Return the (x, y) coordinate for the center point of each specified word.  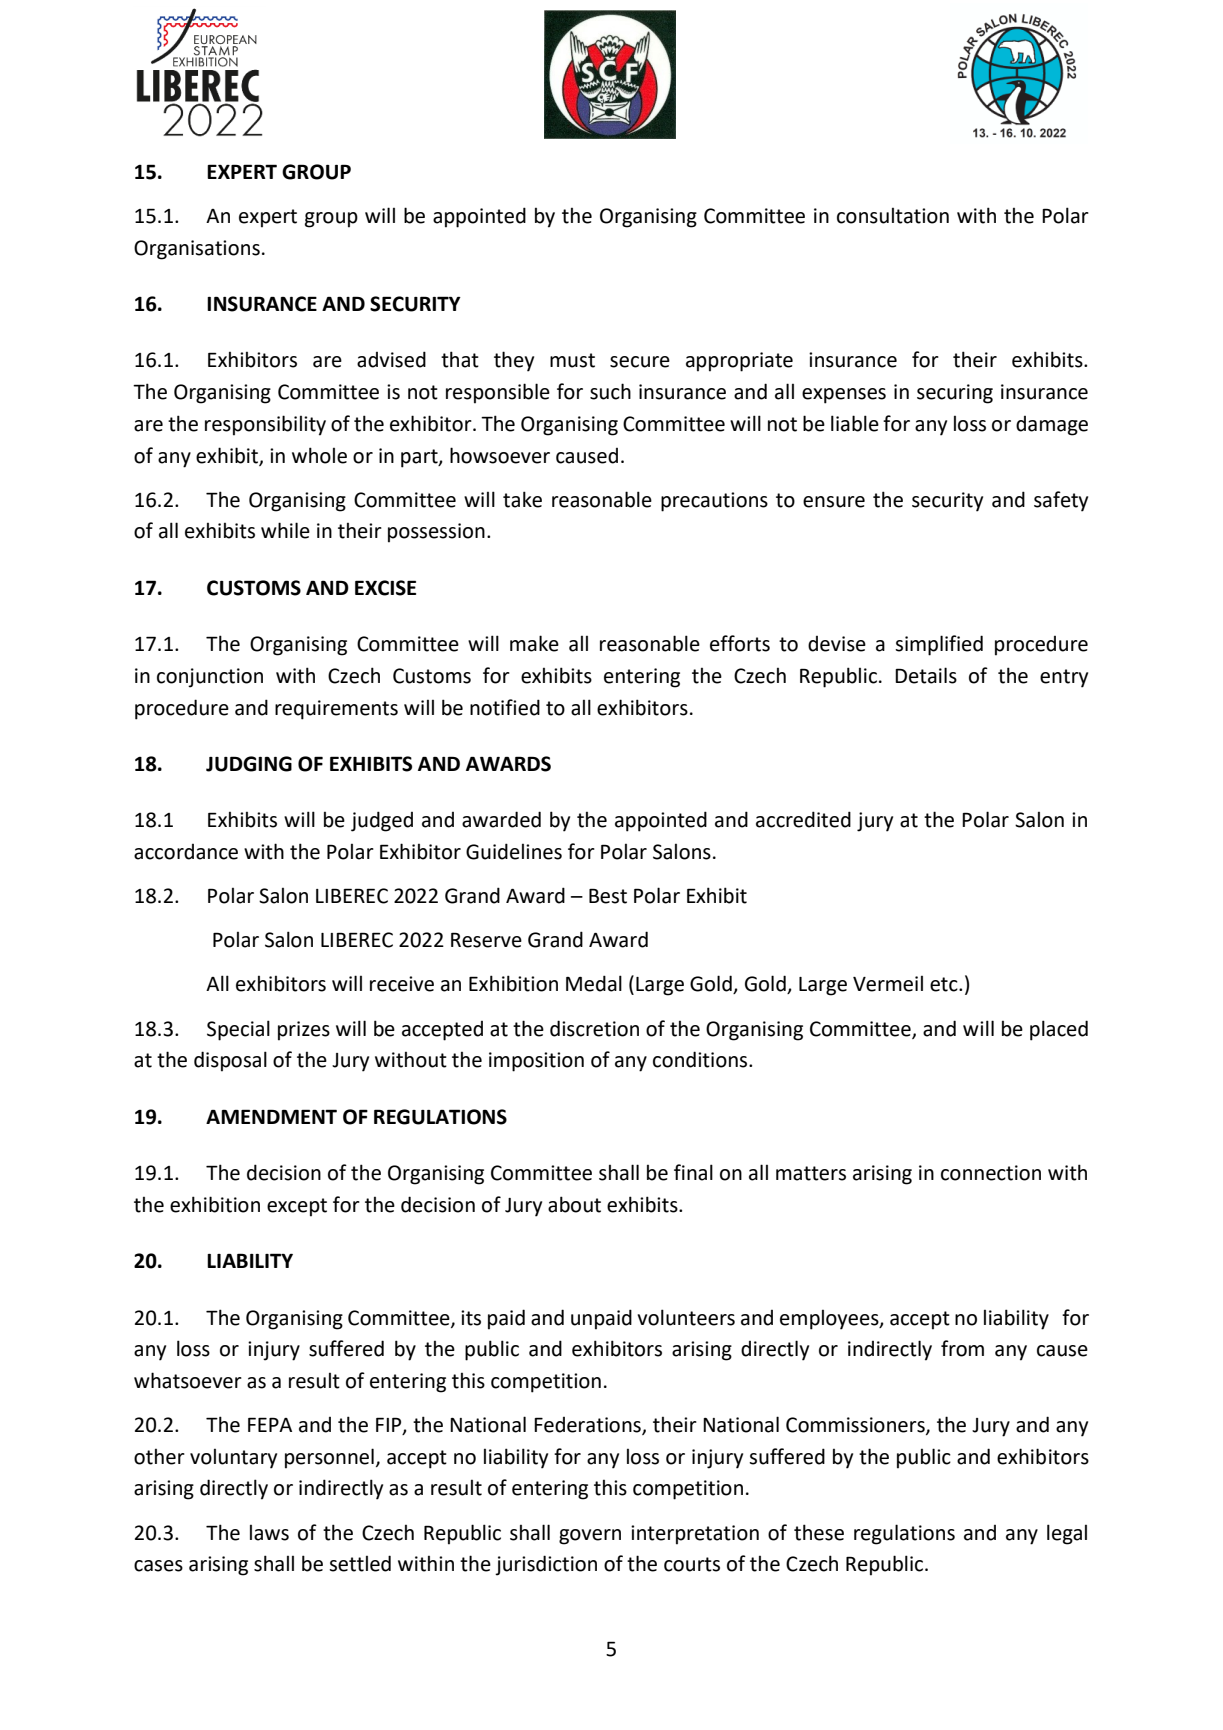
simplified (939, 645)
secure (640, 362)
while (285, 530)
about (574, 1204)
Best (608, 896)
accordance (186, 852)
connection (991, 1173)
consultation (893, 215)
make (534, 643)
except (297, 1207)
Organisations (197, 250)
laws (269, 1532)
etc (945, 984)
